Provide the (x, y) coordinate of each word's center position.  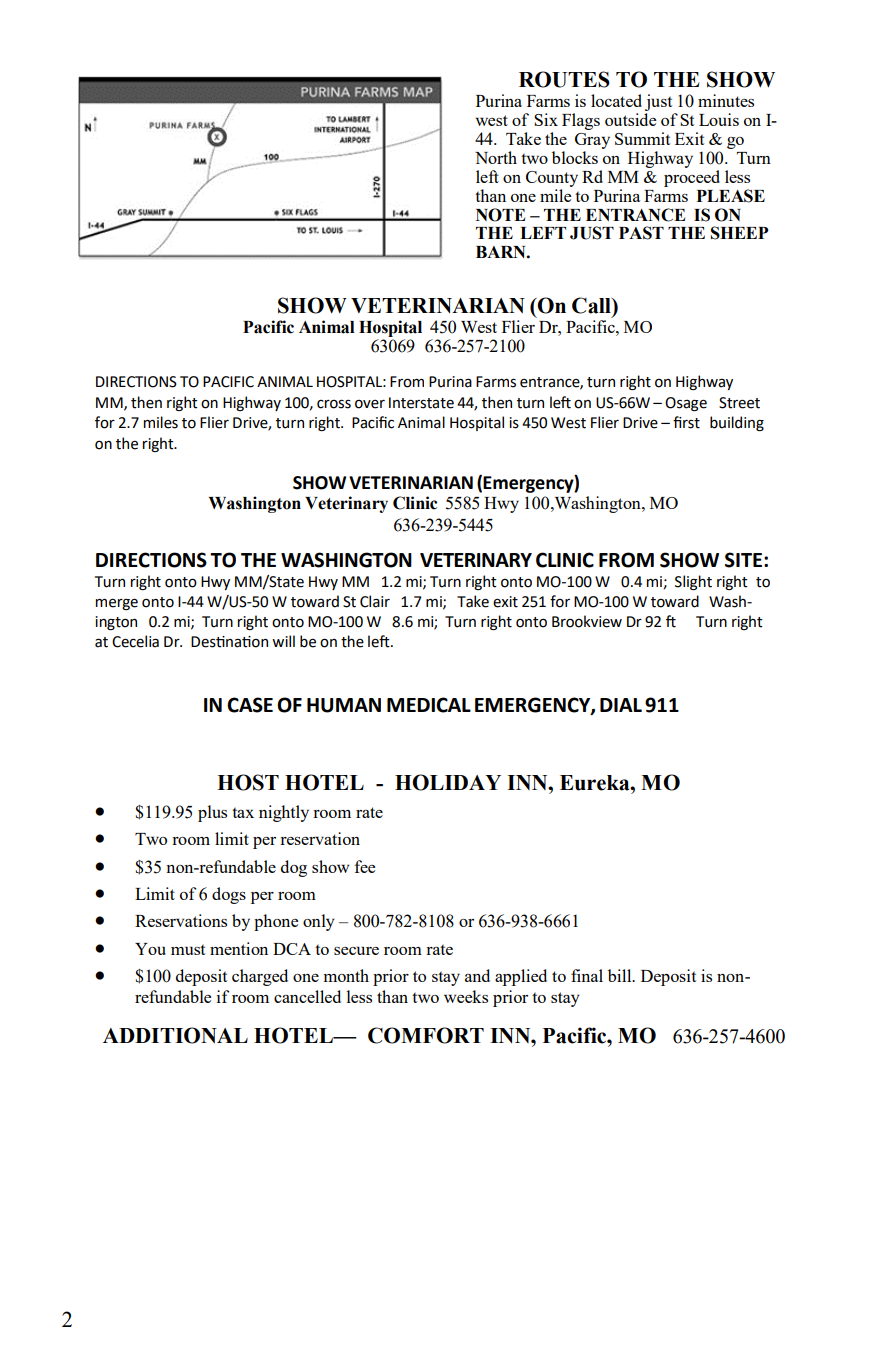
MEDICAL (429, 705)
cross (334, 404)
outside (630, 119)
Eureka (596, 783)
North (496, 157)
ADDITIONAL (175, 1035)
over (370, 404)
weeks (466, 996)
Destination (229, 642)
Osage (686, 404)
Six (546, 119)
